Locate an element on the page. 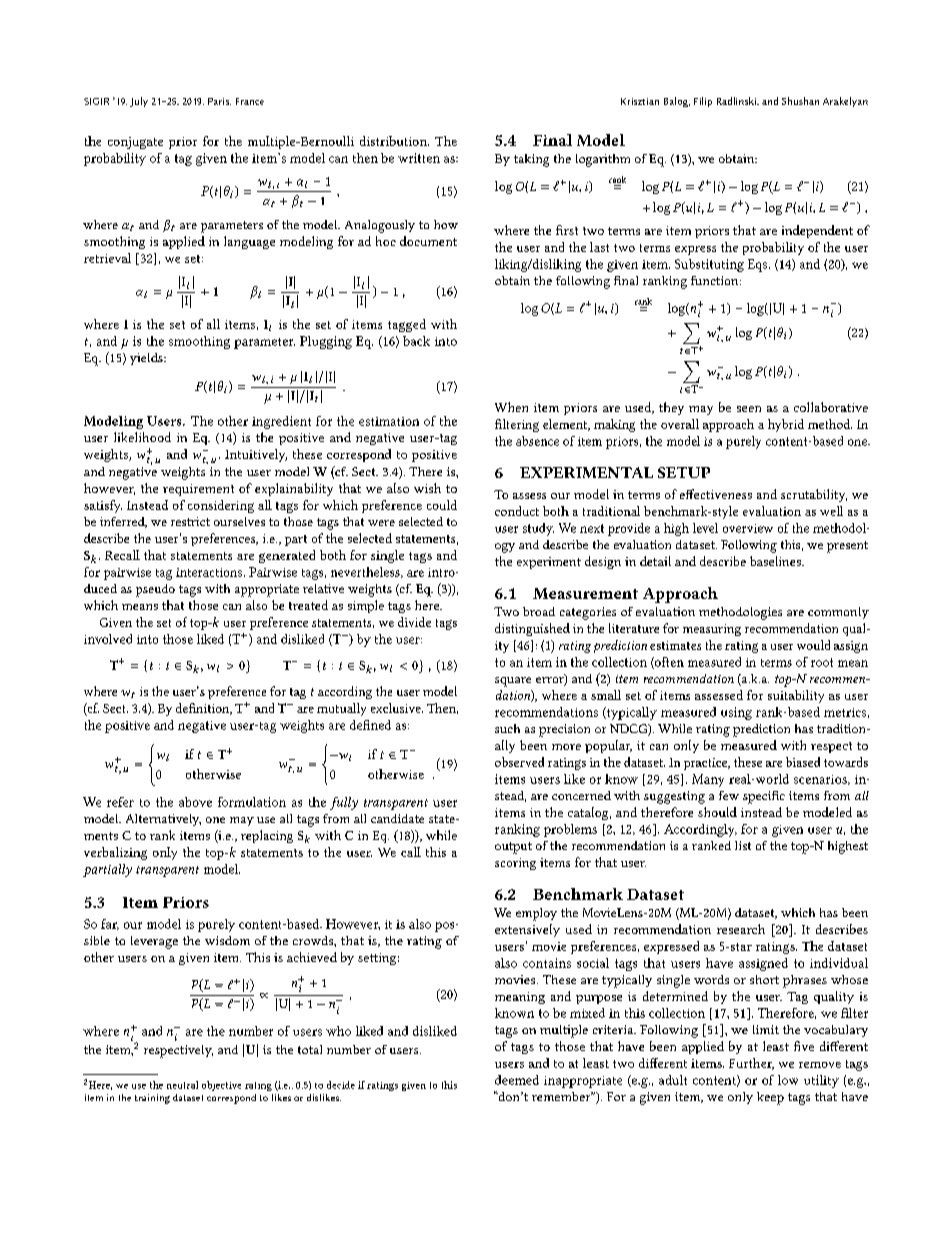  broad is located at coordinates (539, 611).
